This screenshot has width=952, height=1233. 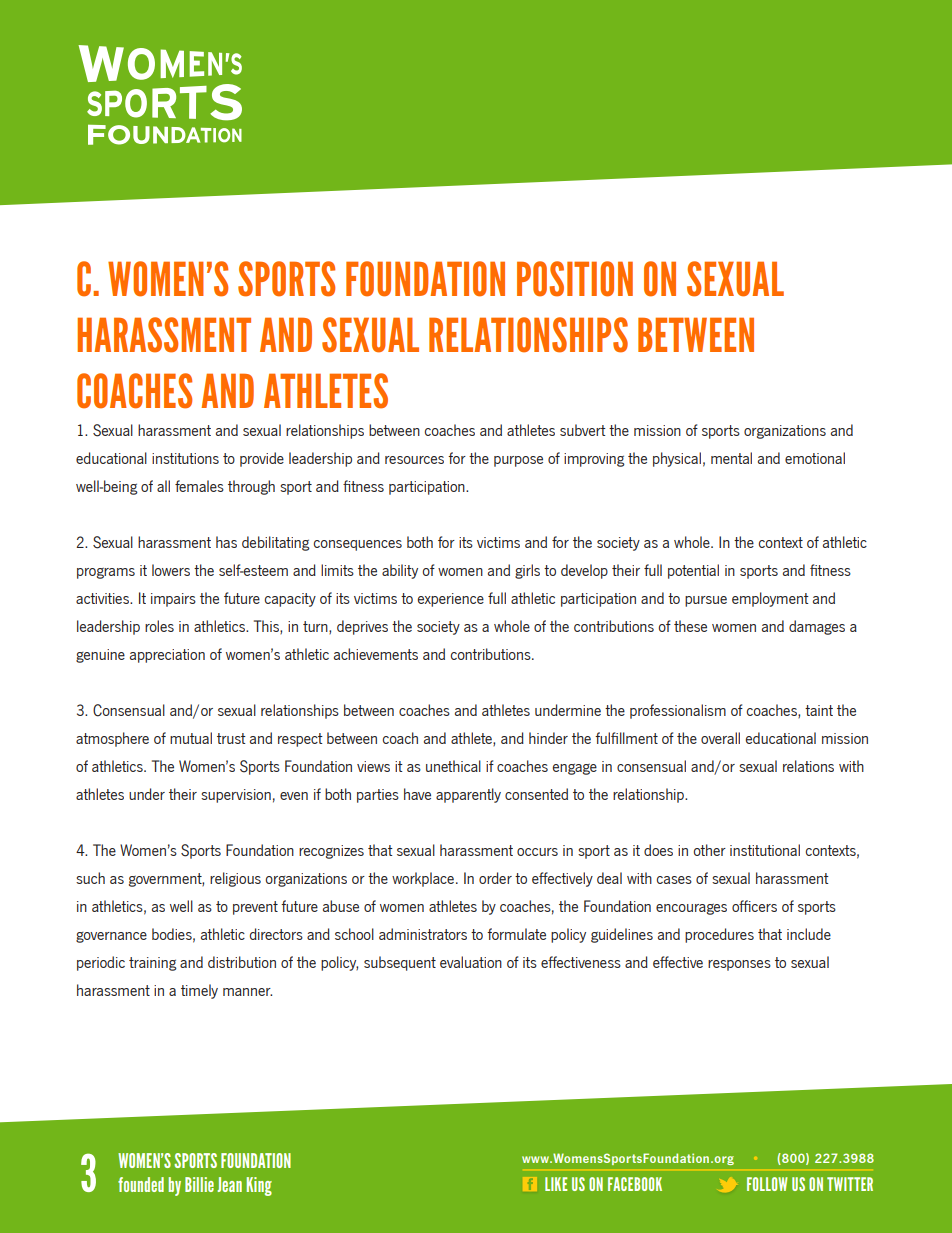 I want to click on institutional, so click(x=765, y=850).
